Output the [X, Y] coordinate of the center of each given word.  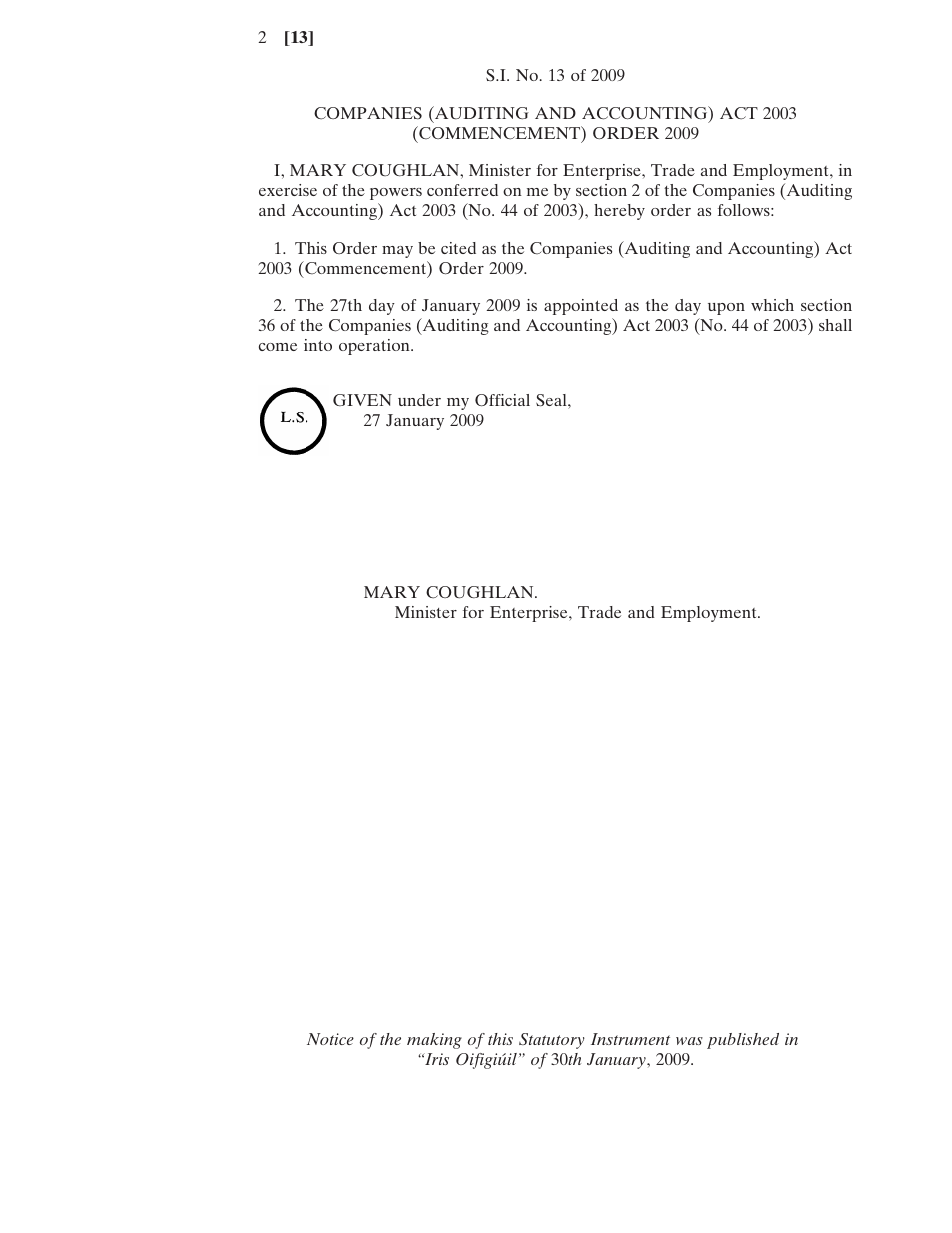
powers [396, 194]
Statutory [552, 1041]
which [772, 305]
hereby [619, 212]
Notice [330, 1039]
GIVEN [362, 400]
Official [502, 400]
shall [835, 325]
